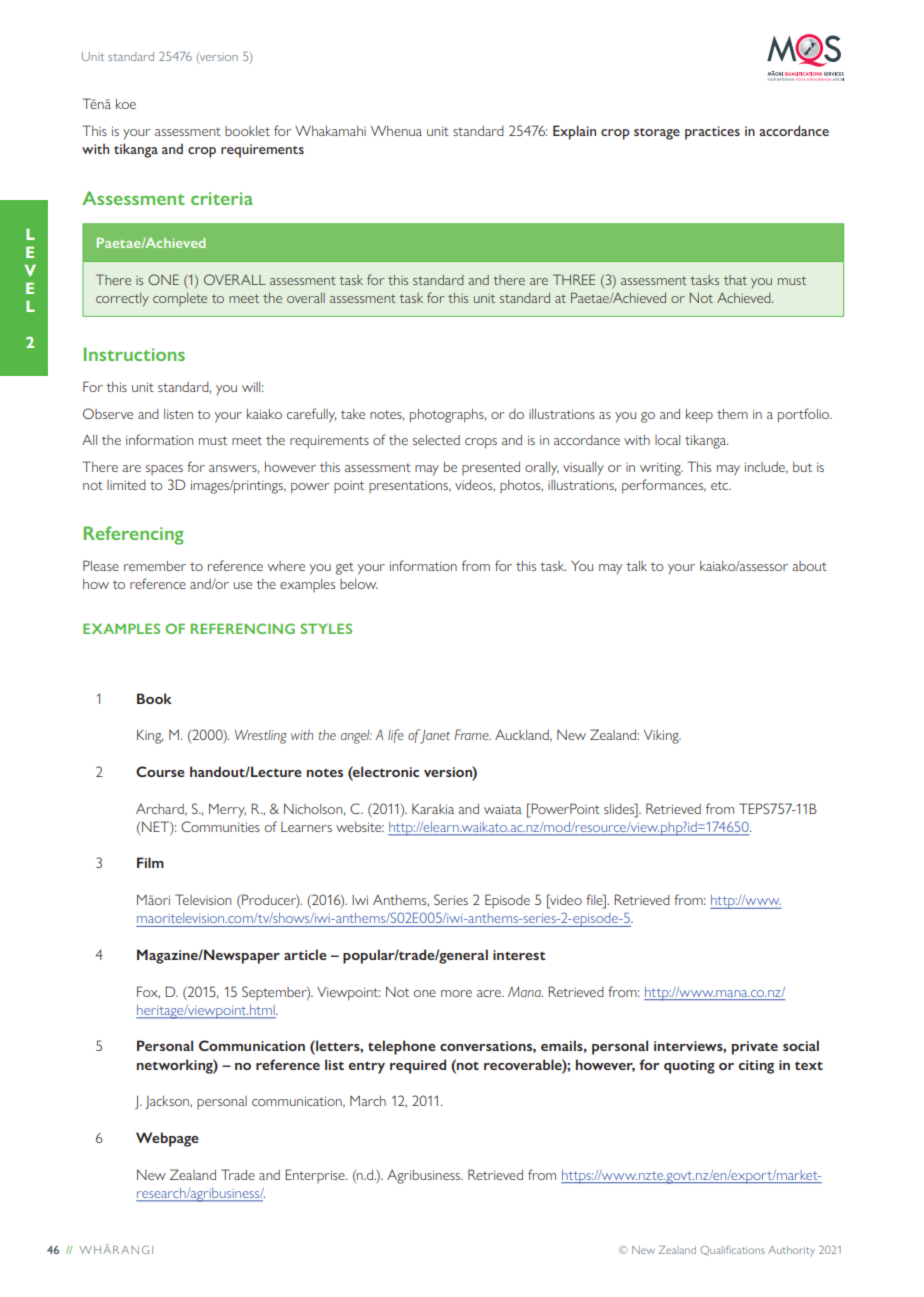 The width and height of the page is (924, 1297). I want to click on practices, so click(712, 133).
